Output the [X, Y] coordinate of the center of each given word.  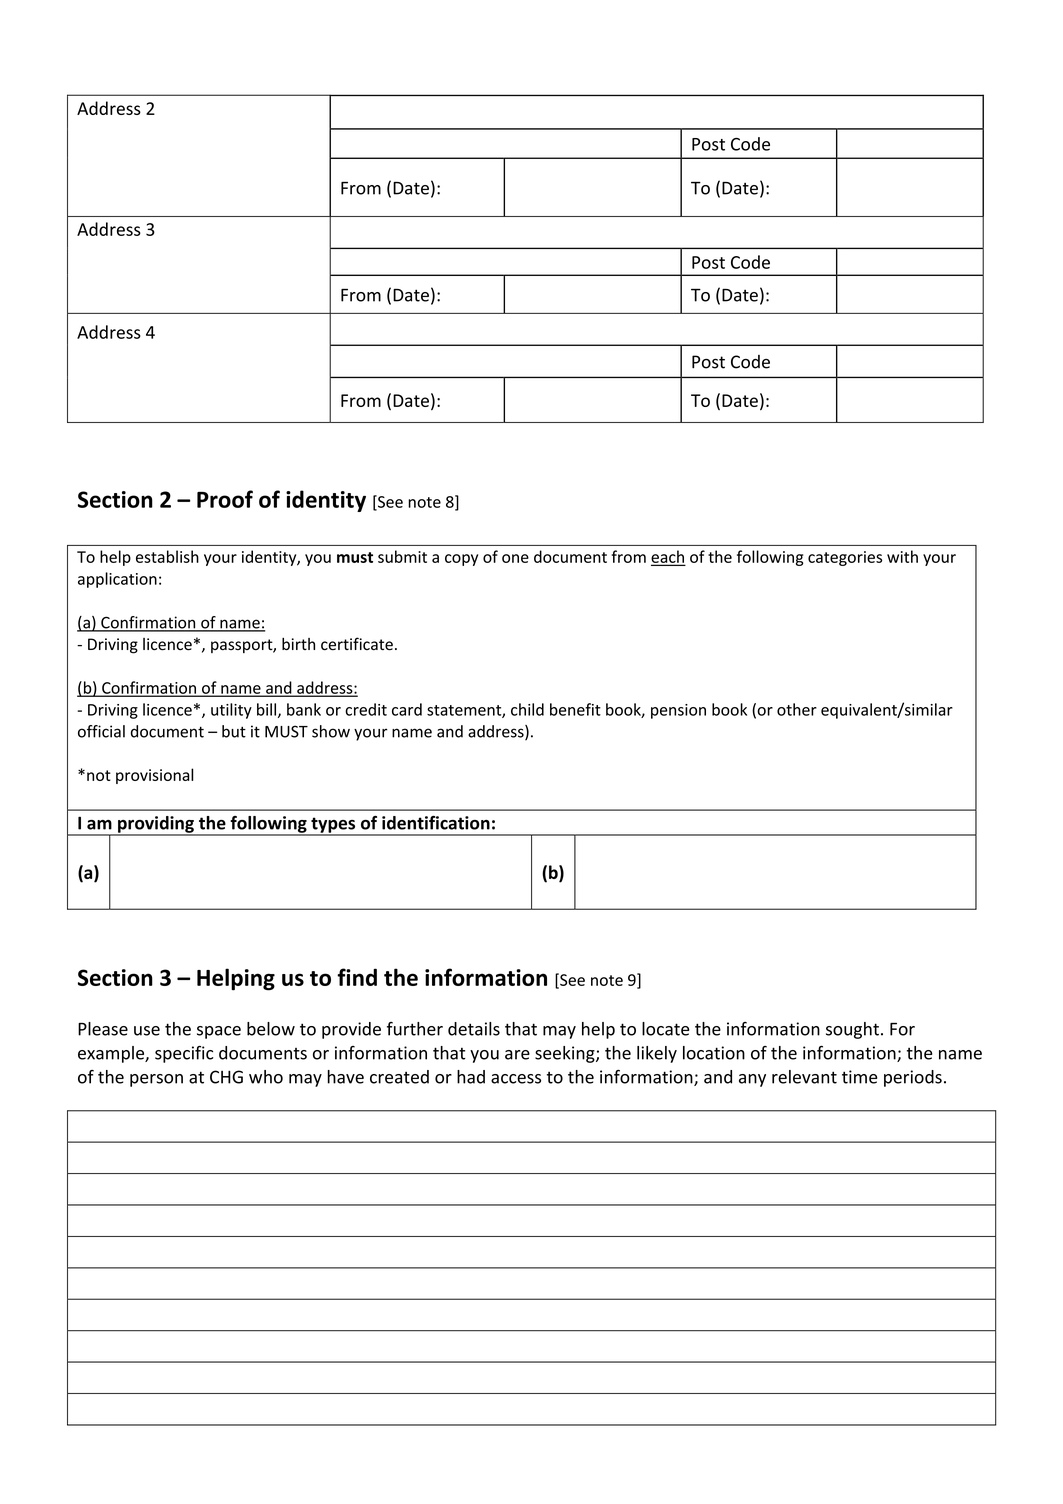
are [517, 1055]
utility [231, 711]
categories [845, 558]
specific [184, 1054]
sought [852, 1030]
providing [156, 825]
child [527, 709]
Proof [225, 499]
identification [436, 823]
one [515, 558]
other [797, 709]
